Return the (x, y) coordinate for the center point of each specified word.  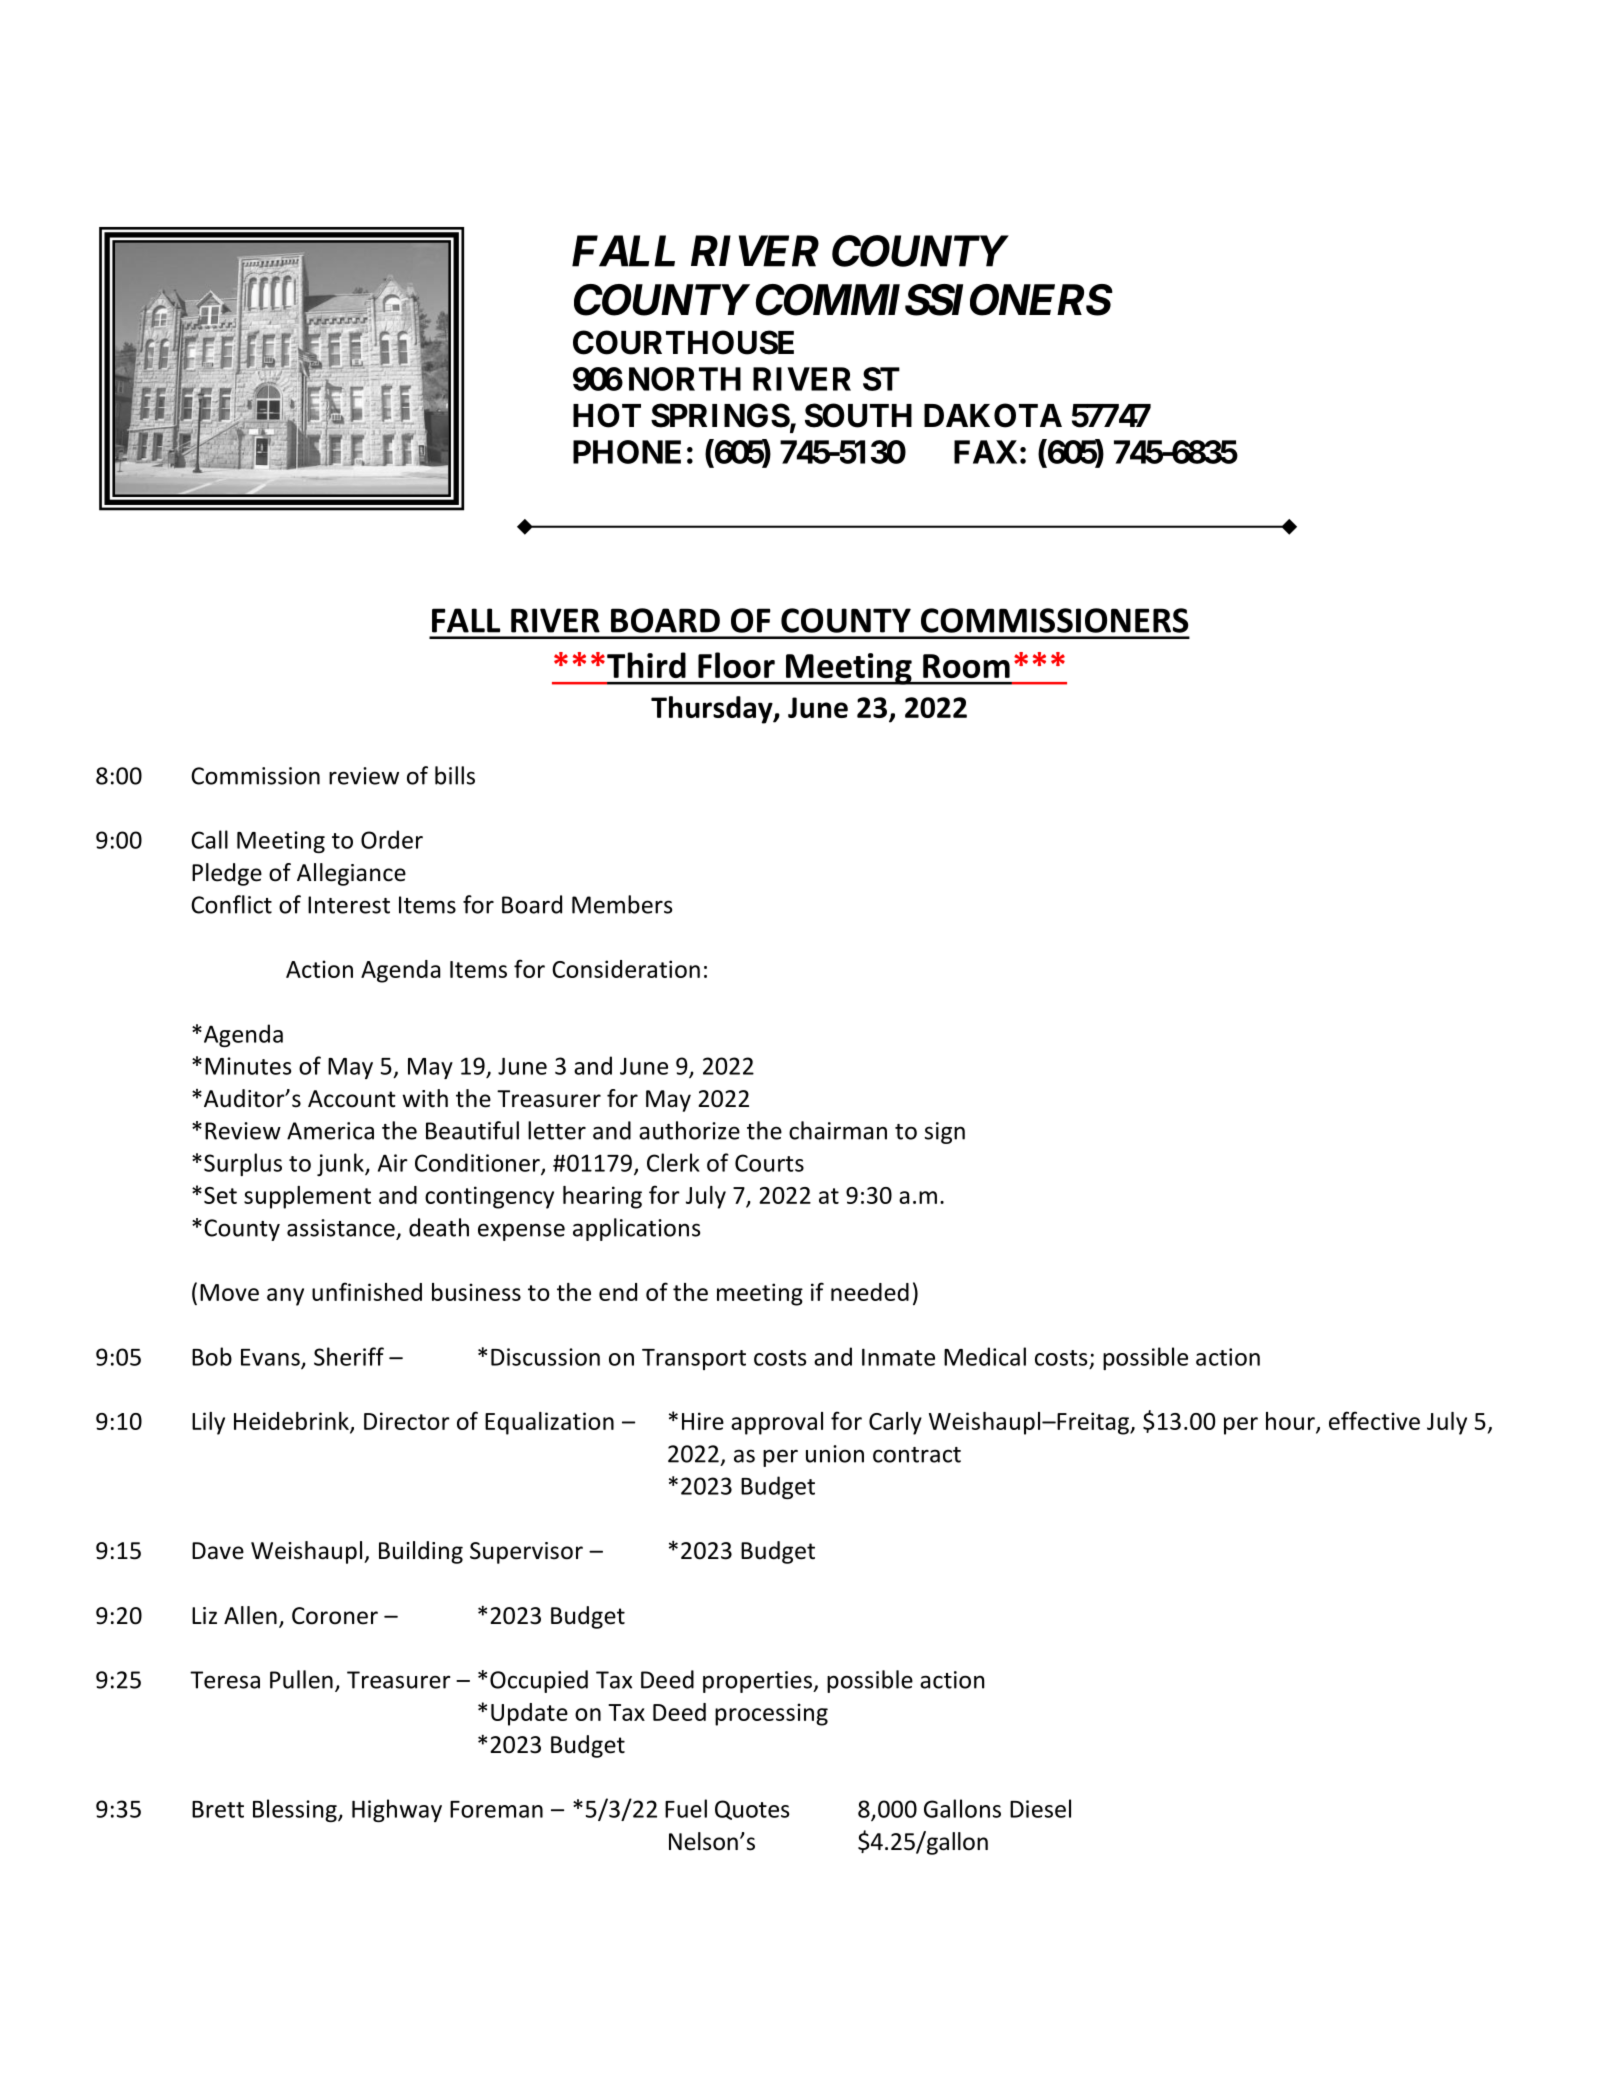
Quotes (752, 1810)
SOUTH (858, 415)
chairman (838, 1130)
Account (352, 1099)
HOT (607, 415)
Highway (397, 1810)
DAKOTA (993, 415)
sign (945, 1133)
